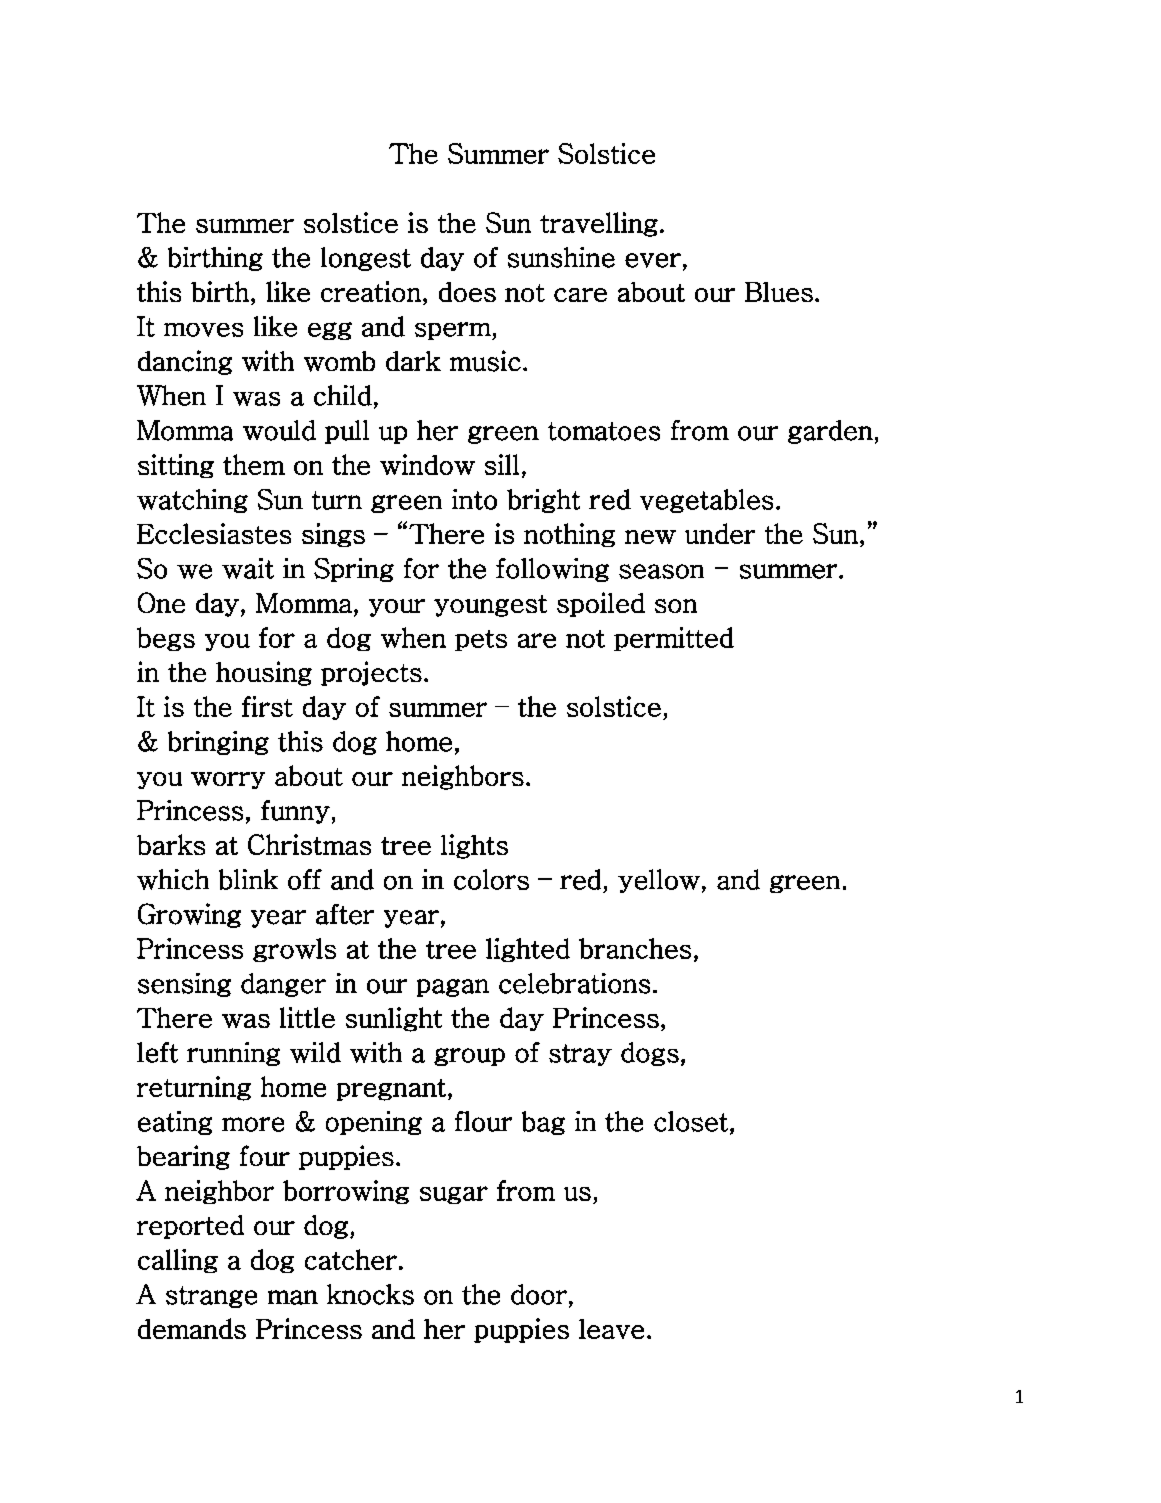  Describe the element at coordinates (467, 292) in the screenshot. I see `does` at that location.
